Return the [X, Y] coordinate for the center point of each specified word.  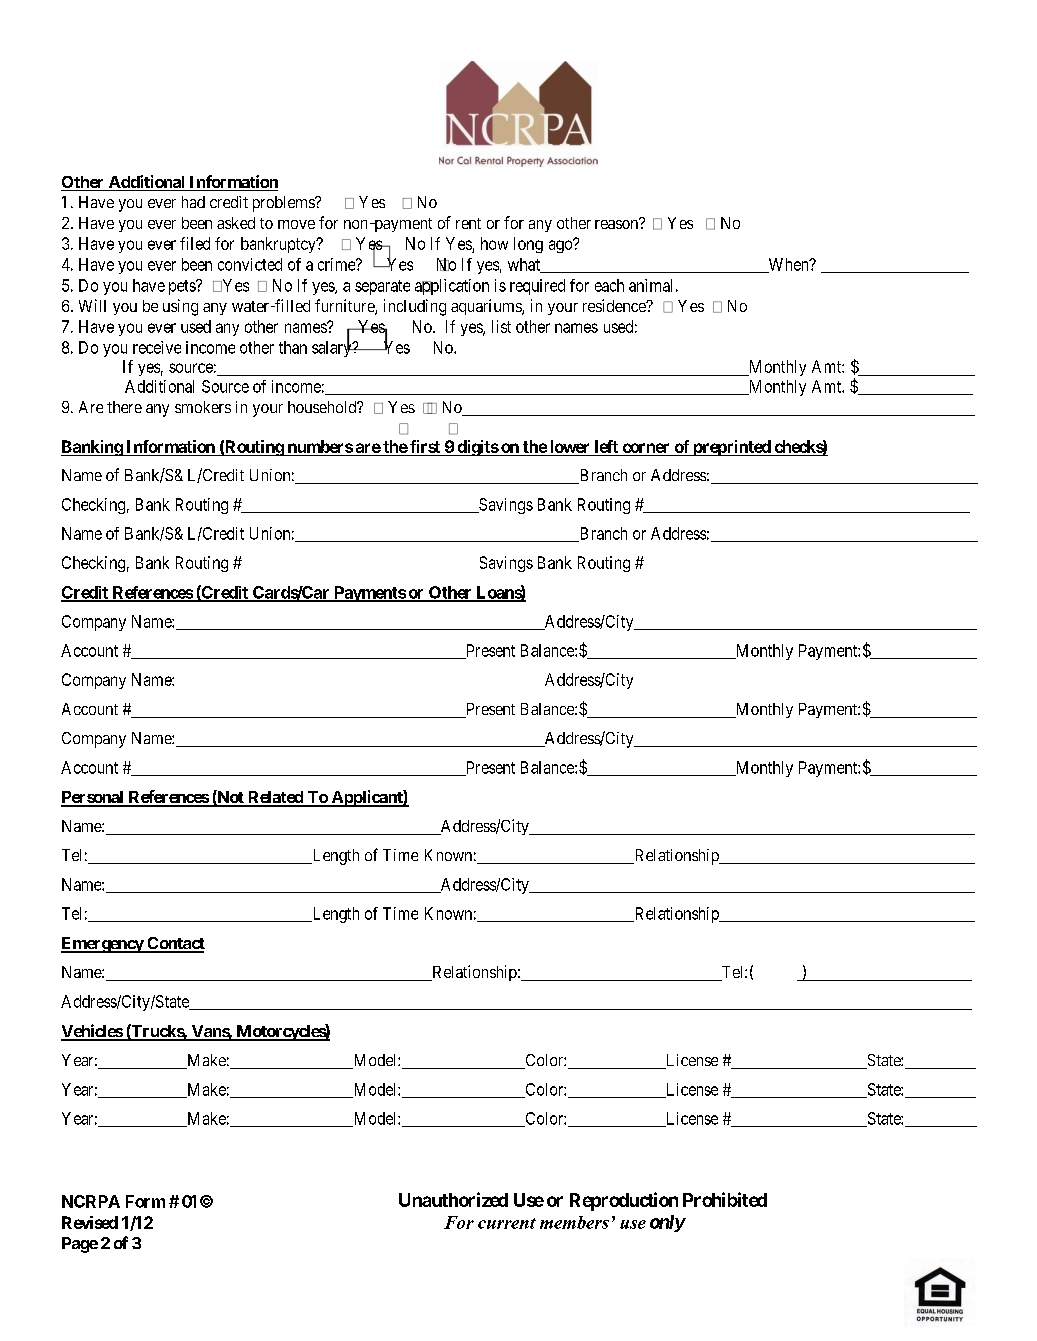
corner [646, 448]
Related [275, 798]
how [494, 243]
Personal [93, 798]
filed [195, 243]
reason [617, 224]
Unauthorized [453, 1199]
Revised [90, 1222]
